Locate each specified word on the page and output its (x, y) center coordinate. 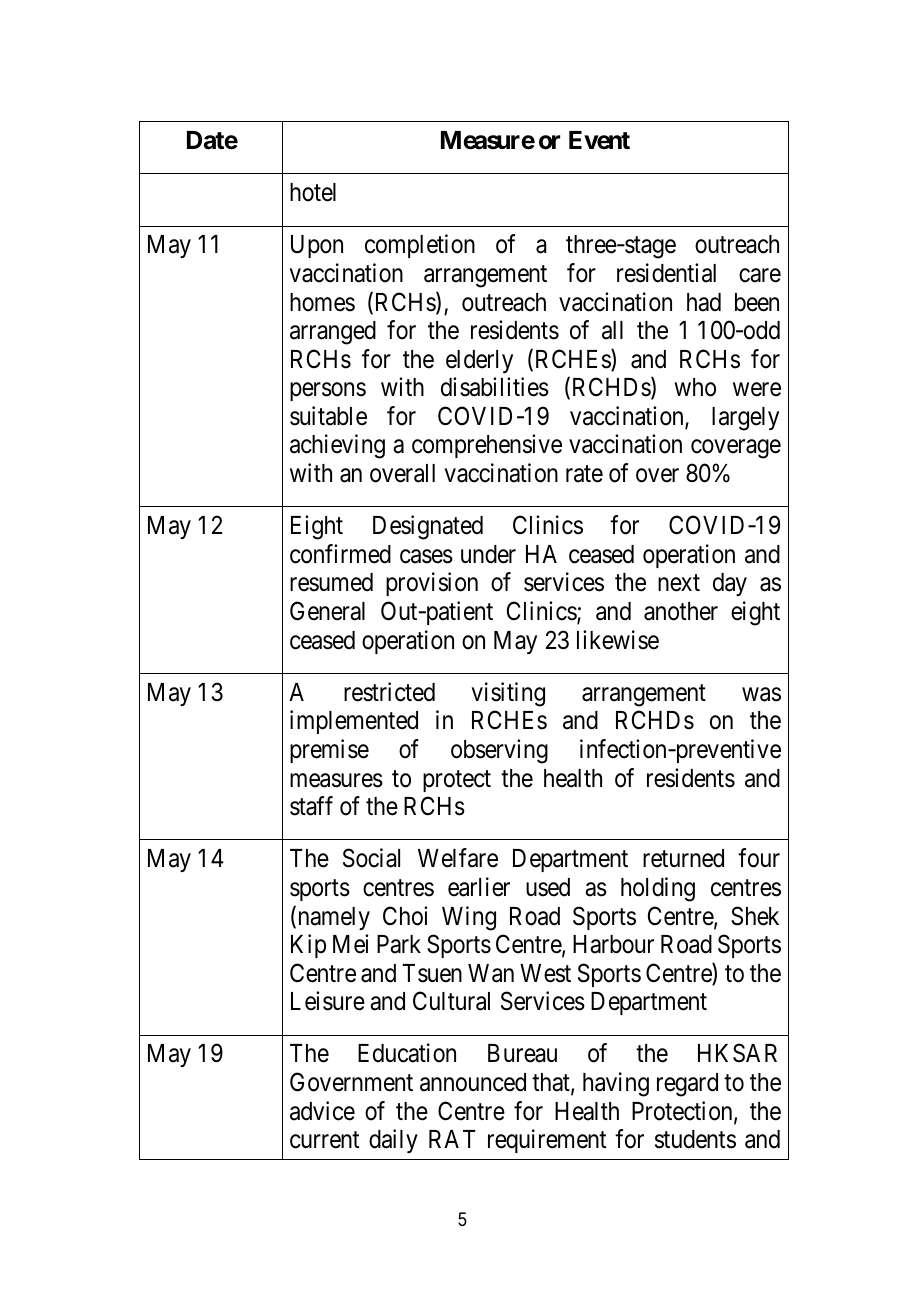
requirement (547, 1141)
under (488, 554)
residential (666, 273)
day (730, 584)
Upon (317, 246)
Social (371, 858)
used (548, 887)
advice (322, 1111)
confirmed (340, 554)
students (695, 1139)
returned (683, 858)
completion (420, 246)
